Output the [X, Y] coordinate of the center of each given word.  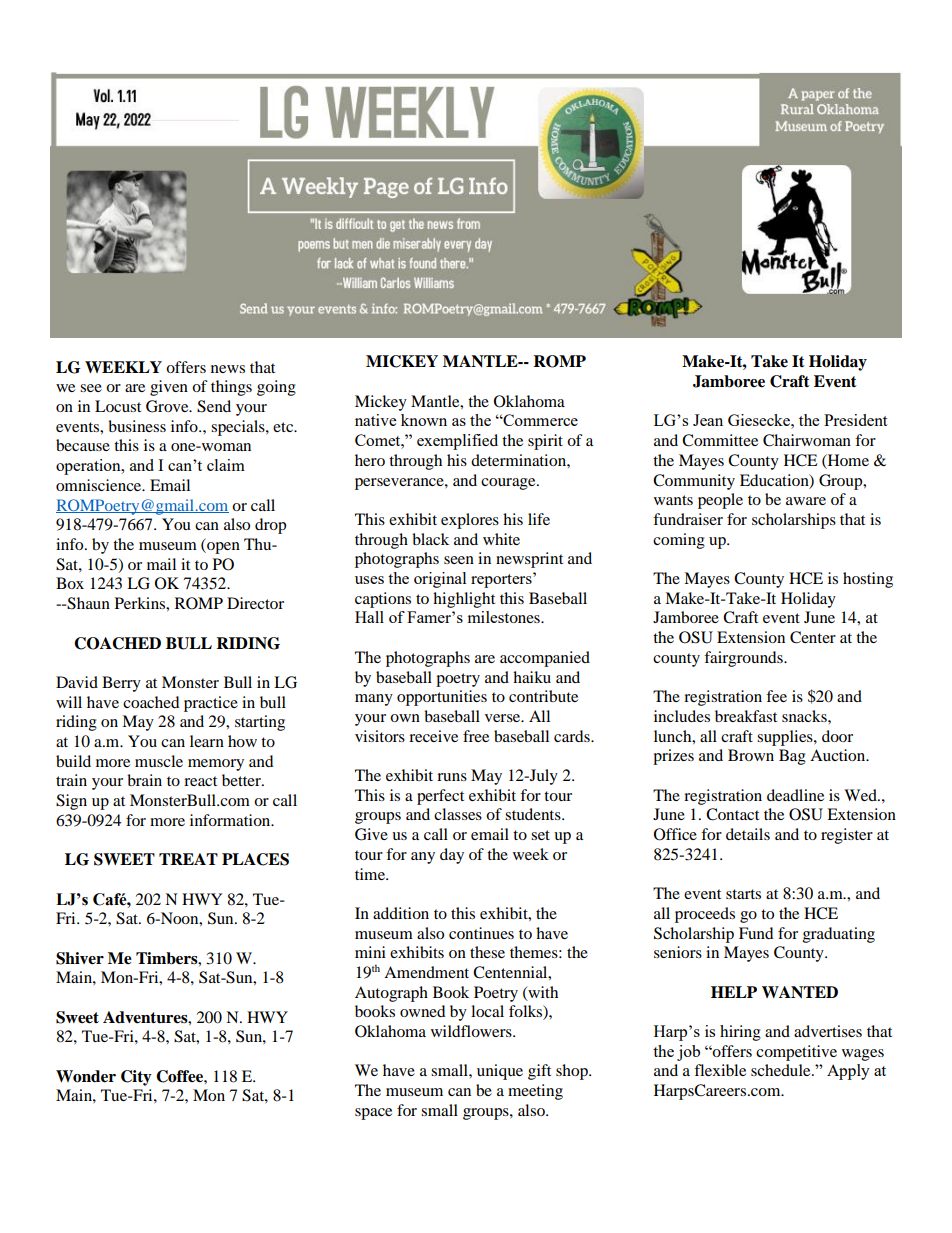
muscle [159, 761]
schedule [782, 1070]
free [476, 736]
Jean [708, 420]
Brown [751, 755]
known [424, 420]
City [136, 1078]
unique [500, 1072]
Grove [168, 406]
